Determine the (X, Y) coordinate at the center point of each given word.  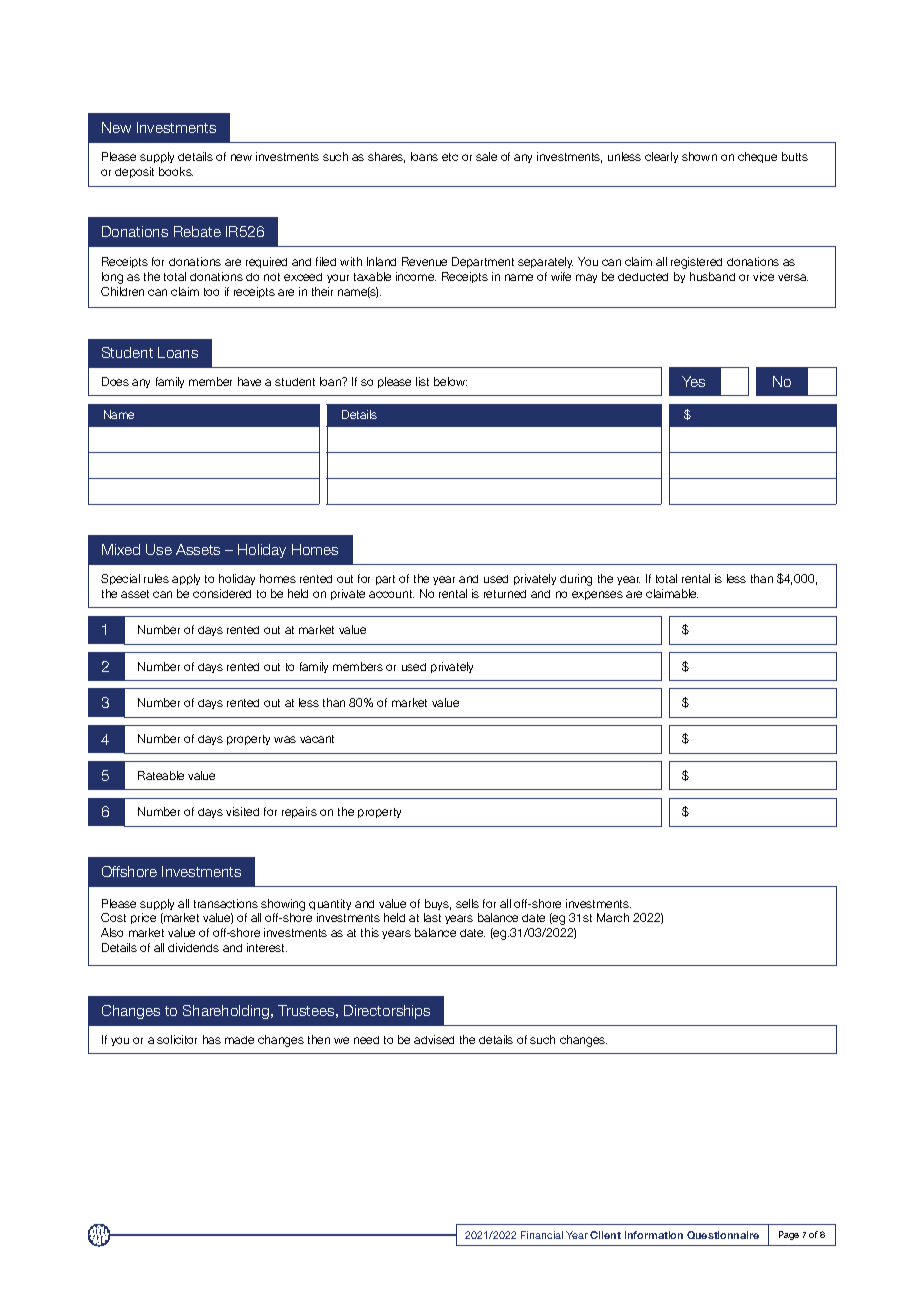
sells (467, 903)
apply (186, 579)
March (613, 917)
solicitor (177, 1039)
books (176, 171)
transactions (226, 903)
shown (699, 156)
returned (505, 594)
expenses (597, 595)
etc (450, 157)
